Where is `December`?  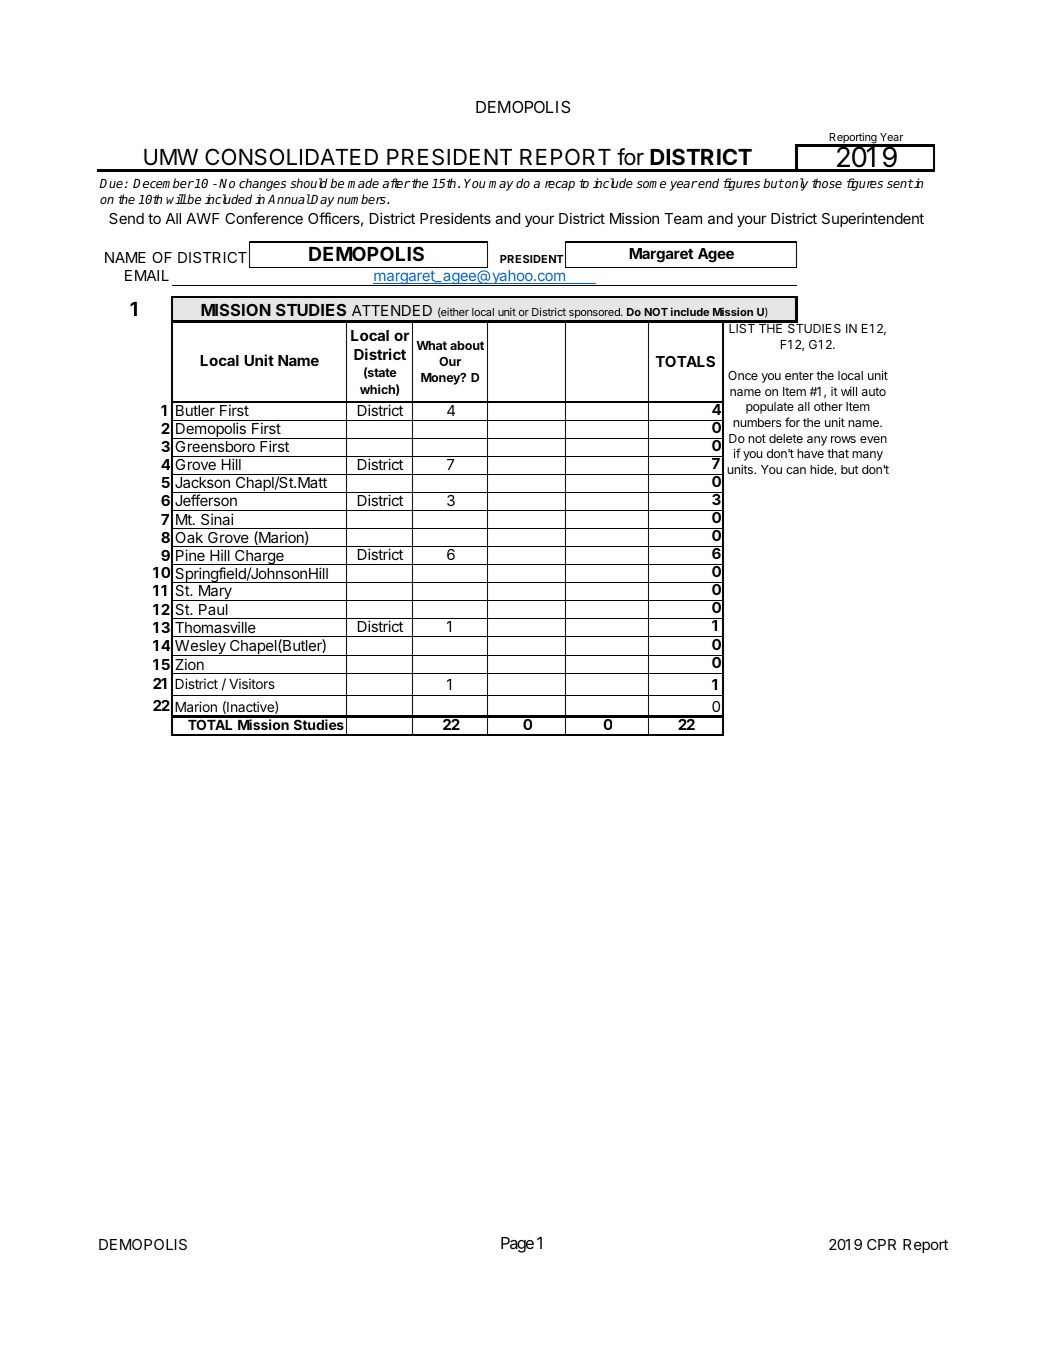 December is located at coordinates (163, 183).
